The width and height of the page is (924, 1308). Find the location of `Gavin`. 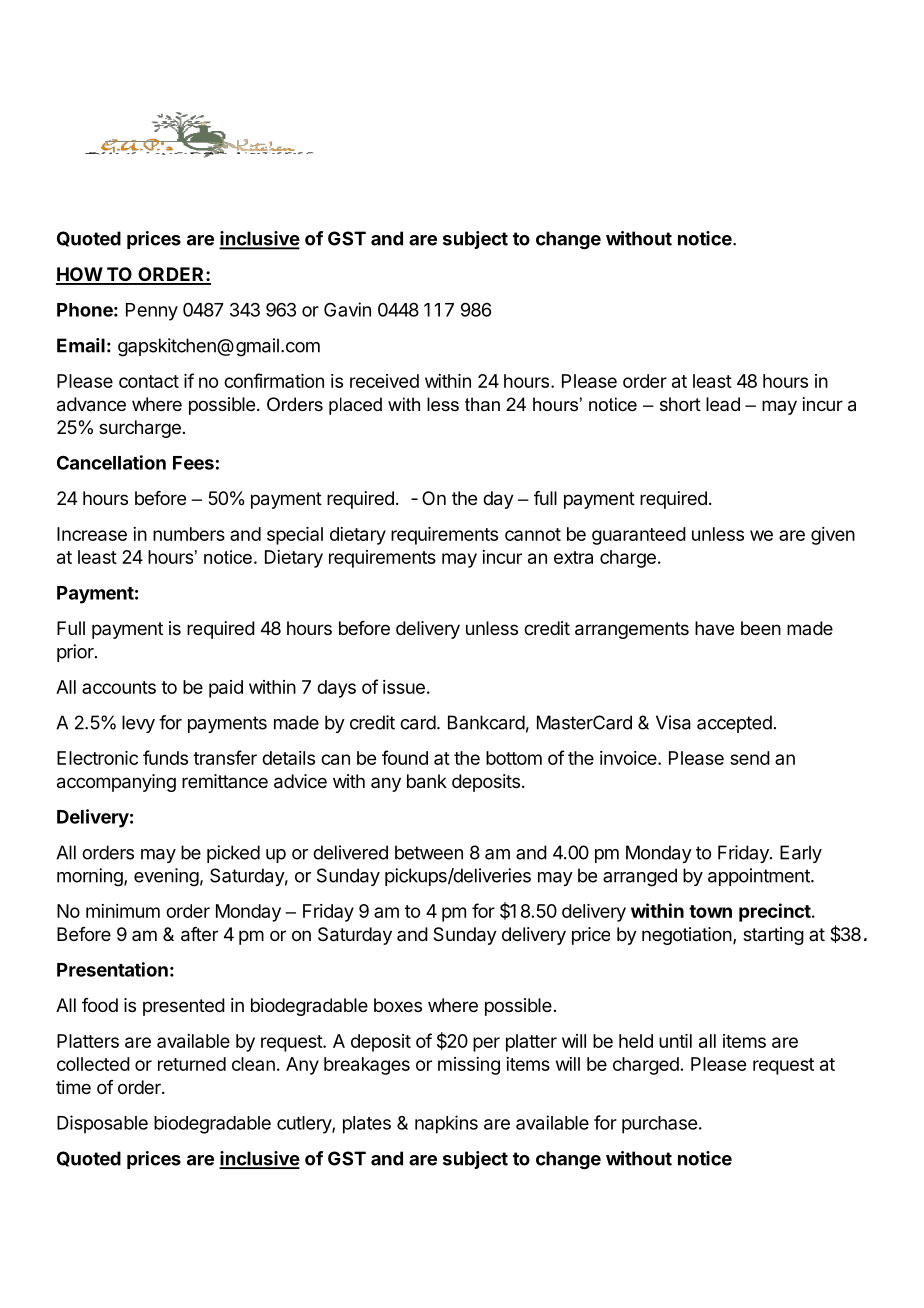

Gavin is located at coordinates (347, 309).
